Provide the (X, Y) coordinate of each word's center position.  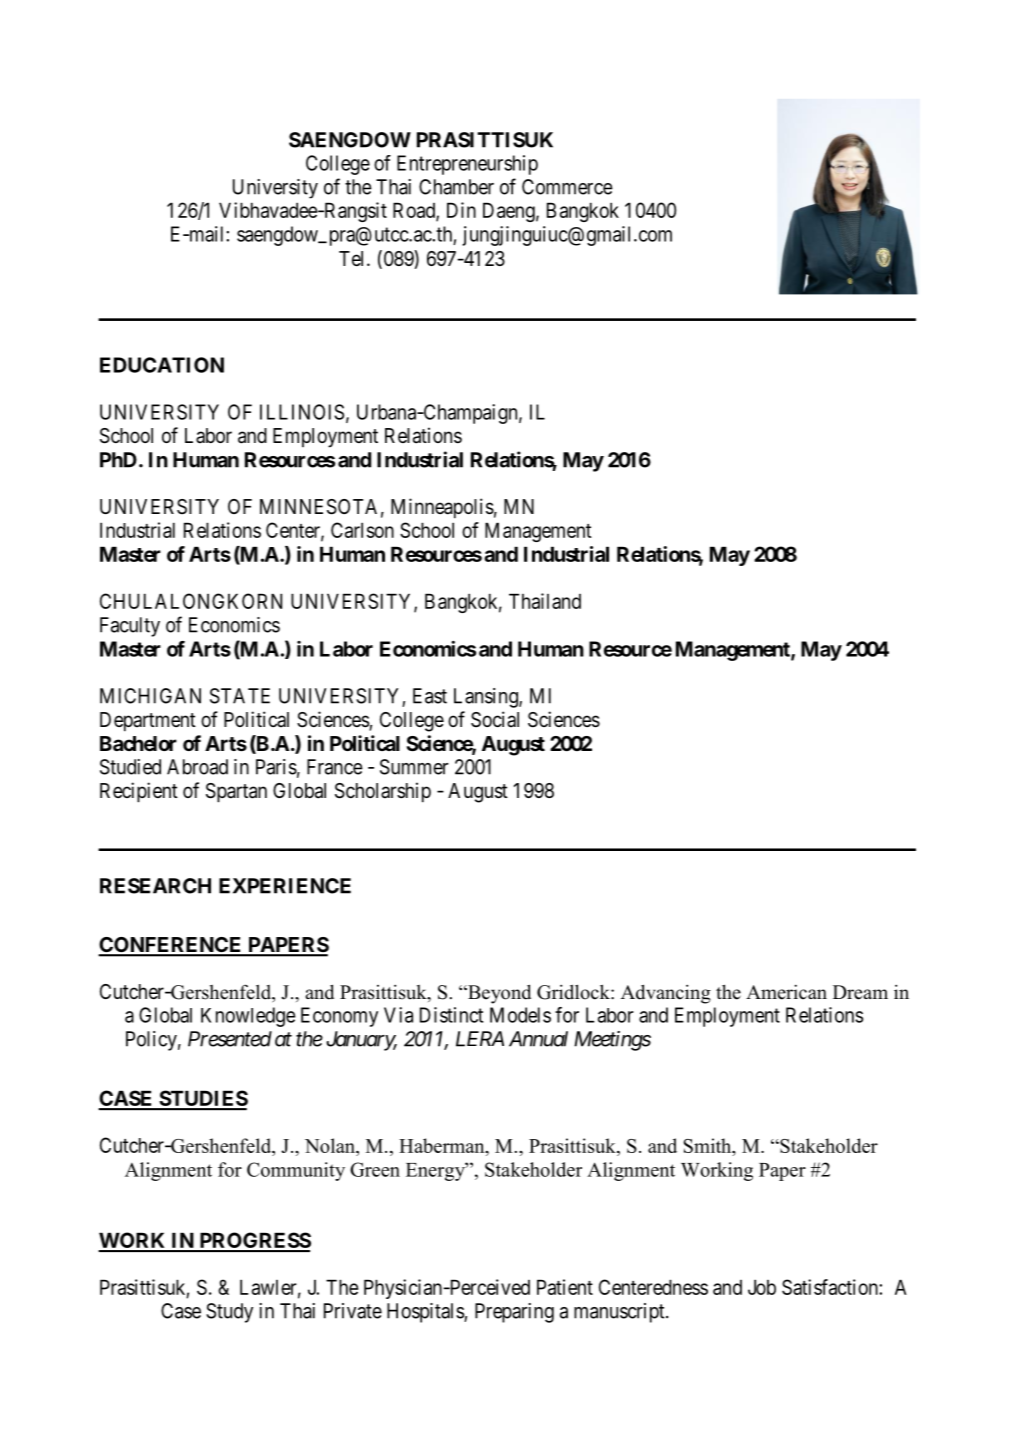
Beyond (498, 994)
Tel (353, 258)
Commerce (567, 187)
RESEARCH (155, 886)
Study (229, 1313)
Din (461, 210)
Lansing (487, 698)
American (786, 992)
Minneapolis (442, 508)
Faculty (130, 627)
